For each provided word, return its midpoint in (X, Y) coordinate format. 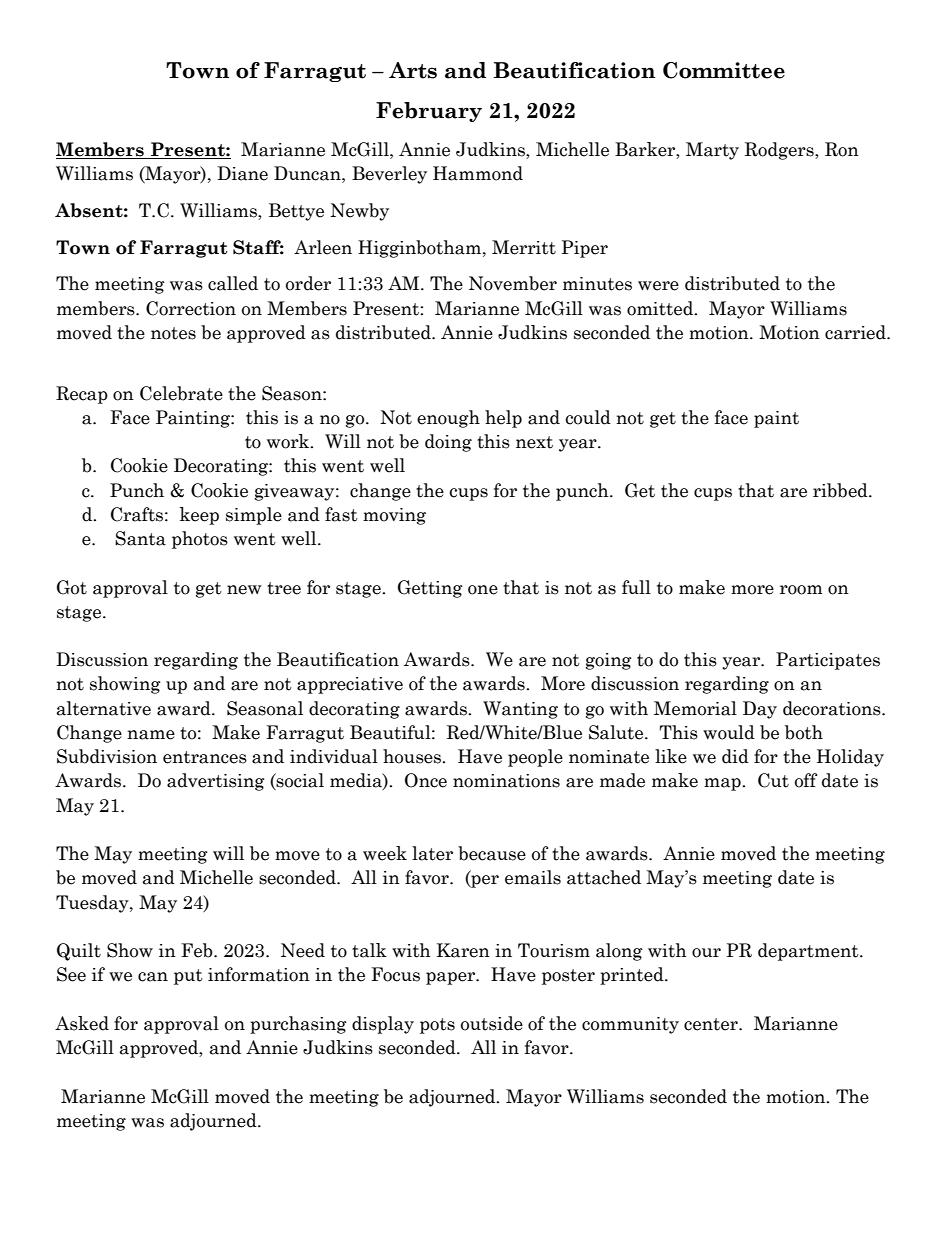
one (483, 590)
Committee (724, 70)
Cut (773, 780)
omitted (661, 308)
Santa (140, 538)
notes (173, 333)
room (801, 590)
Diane (242, 173)
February (429, 112)
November (513, 283)
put (188, 977)
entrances (205, 757)
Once (426, 780)
